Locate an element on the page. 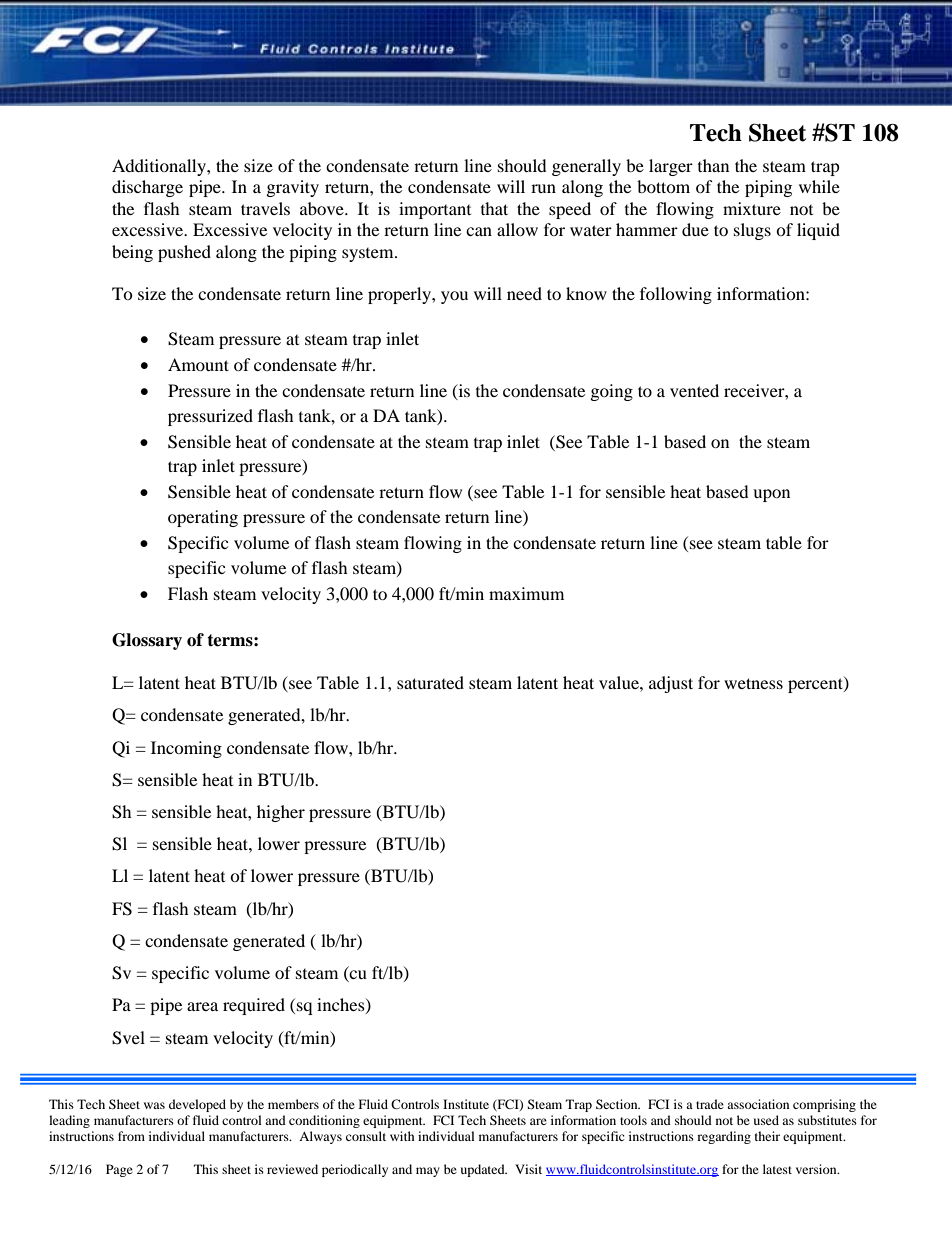 This page has width=952, height=1233. important is located at coordinates (435, 210).
